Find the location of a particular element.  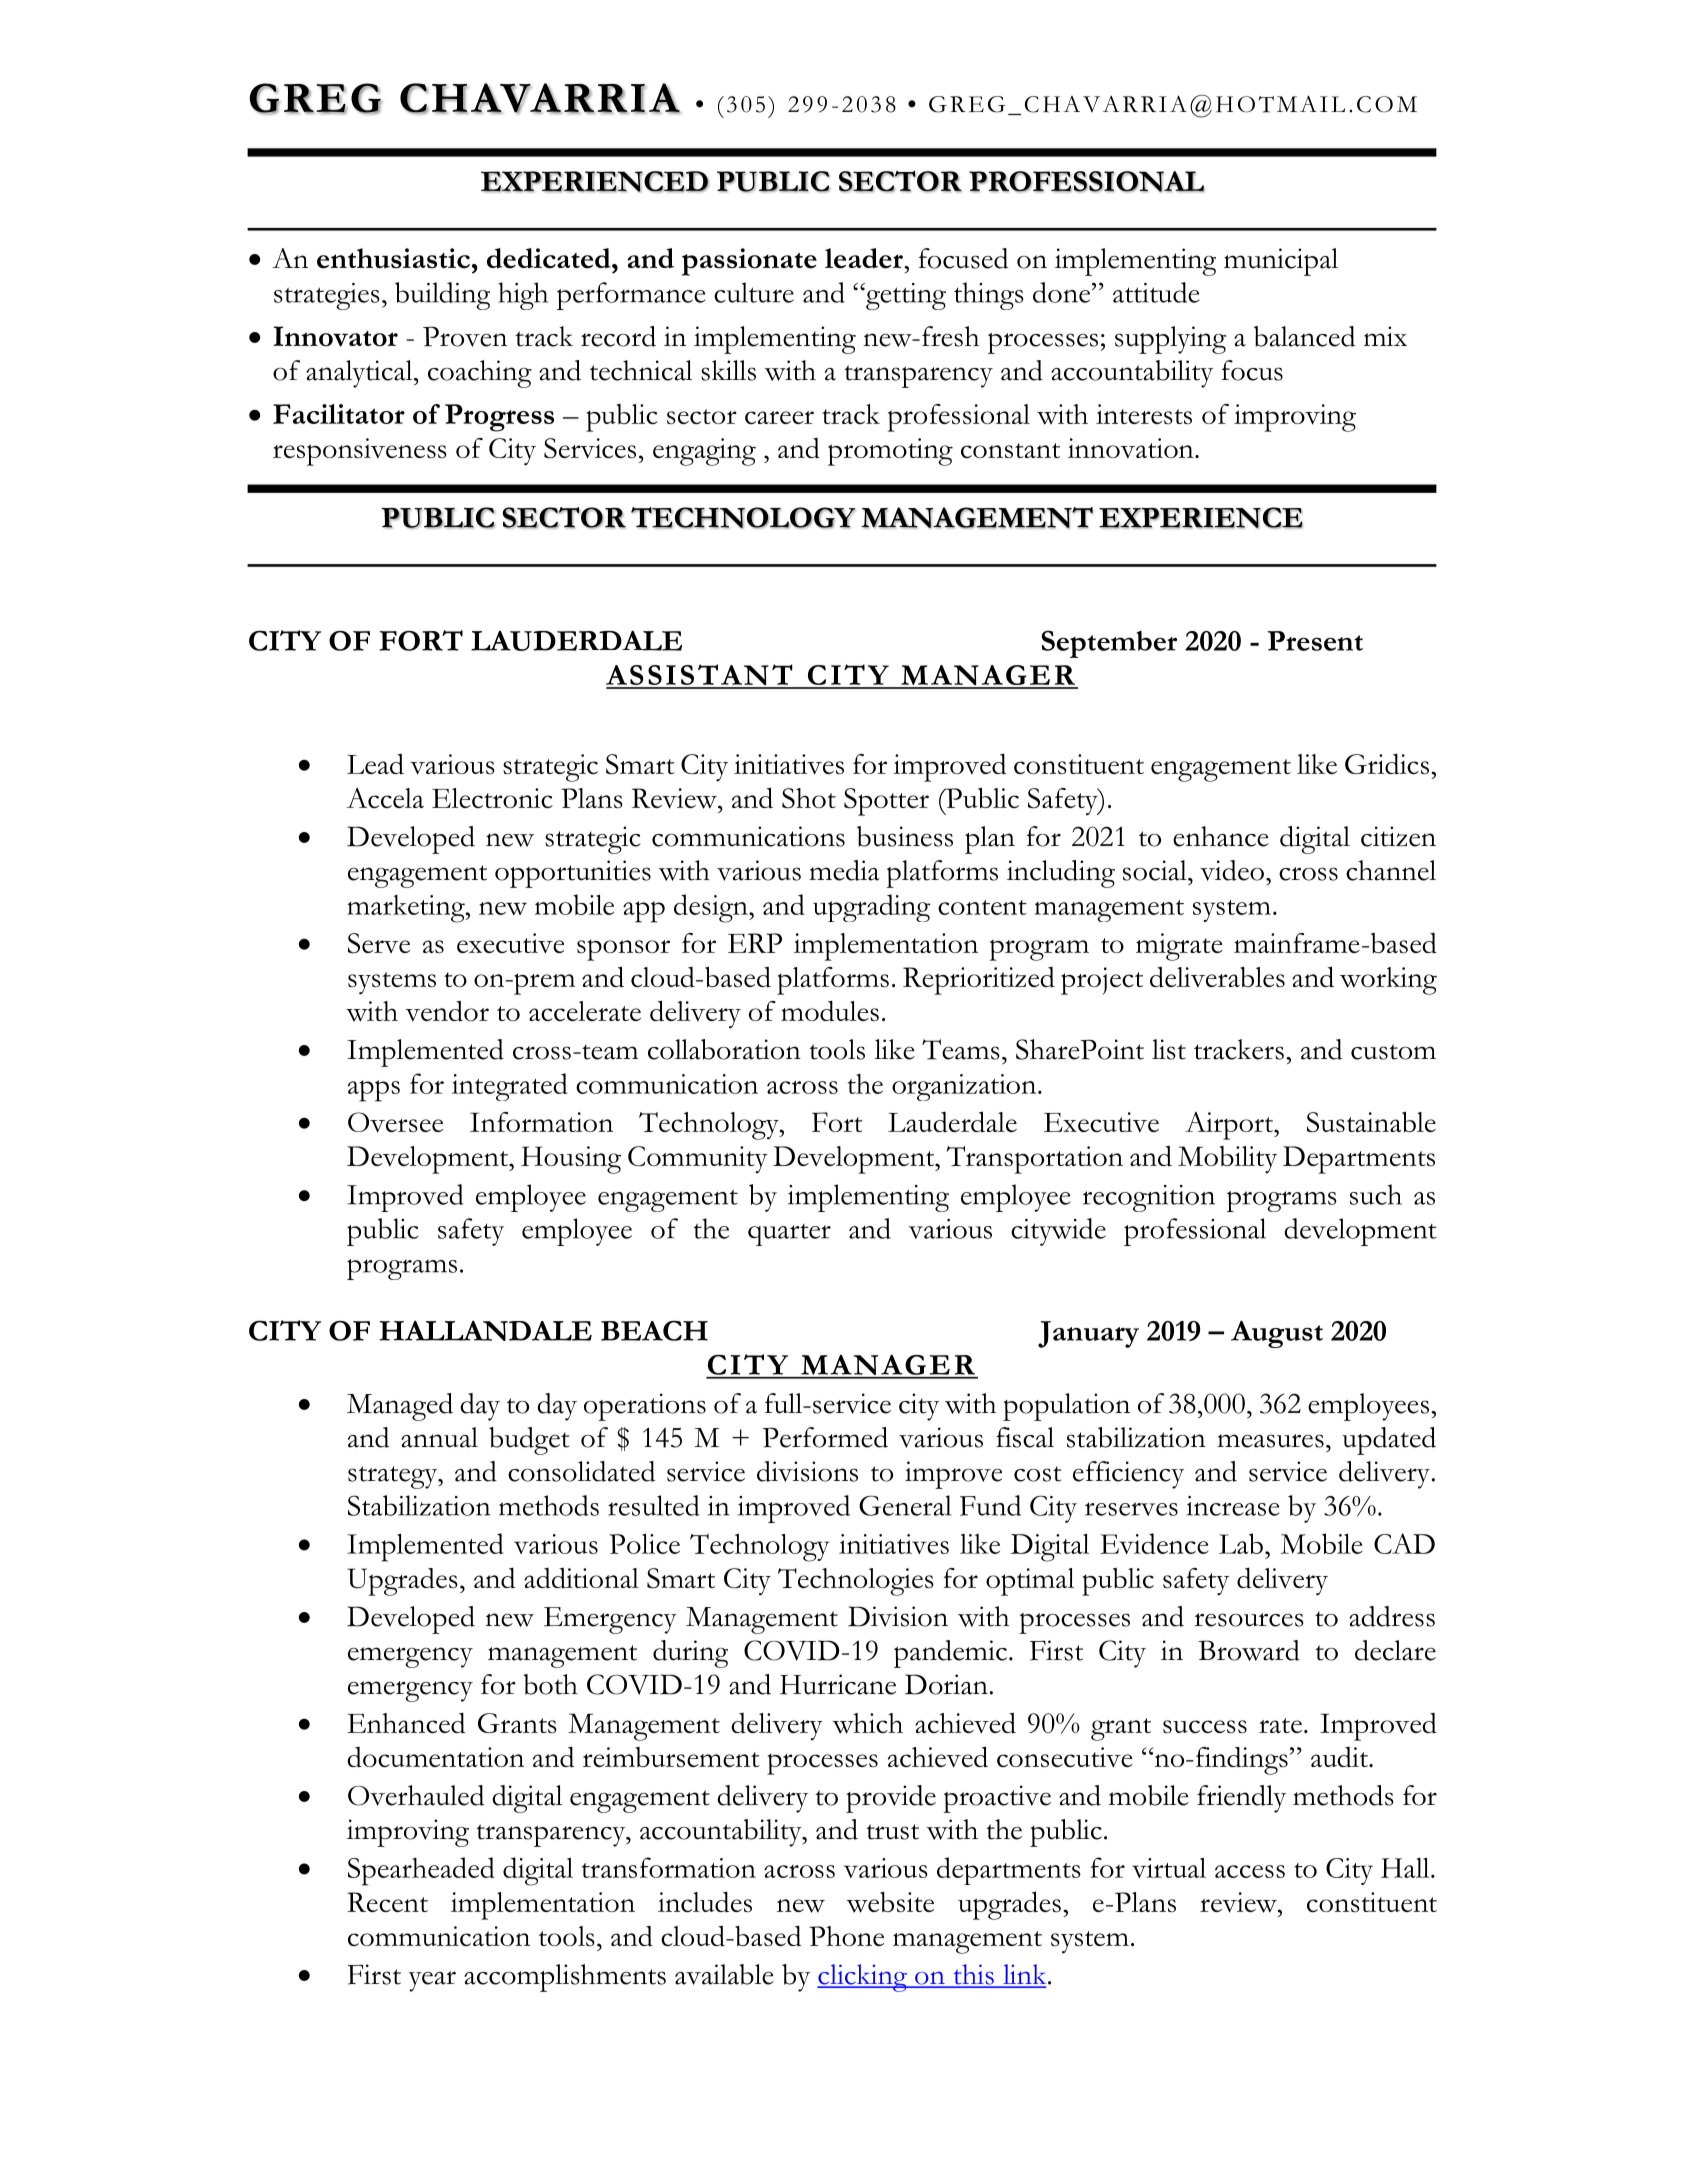

building is located at coordinates (442, 296).
